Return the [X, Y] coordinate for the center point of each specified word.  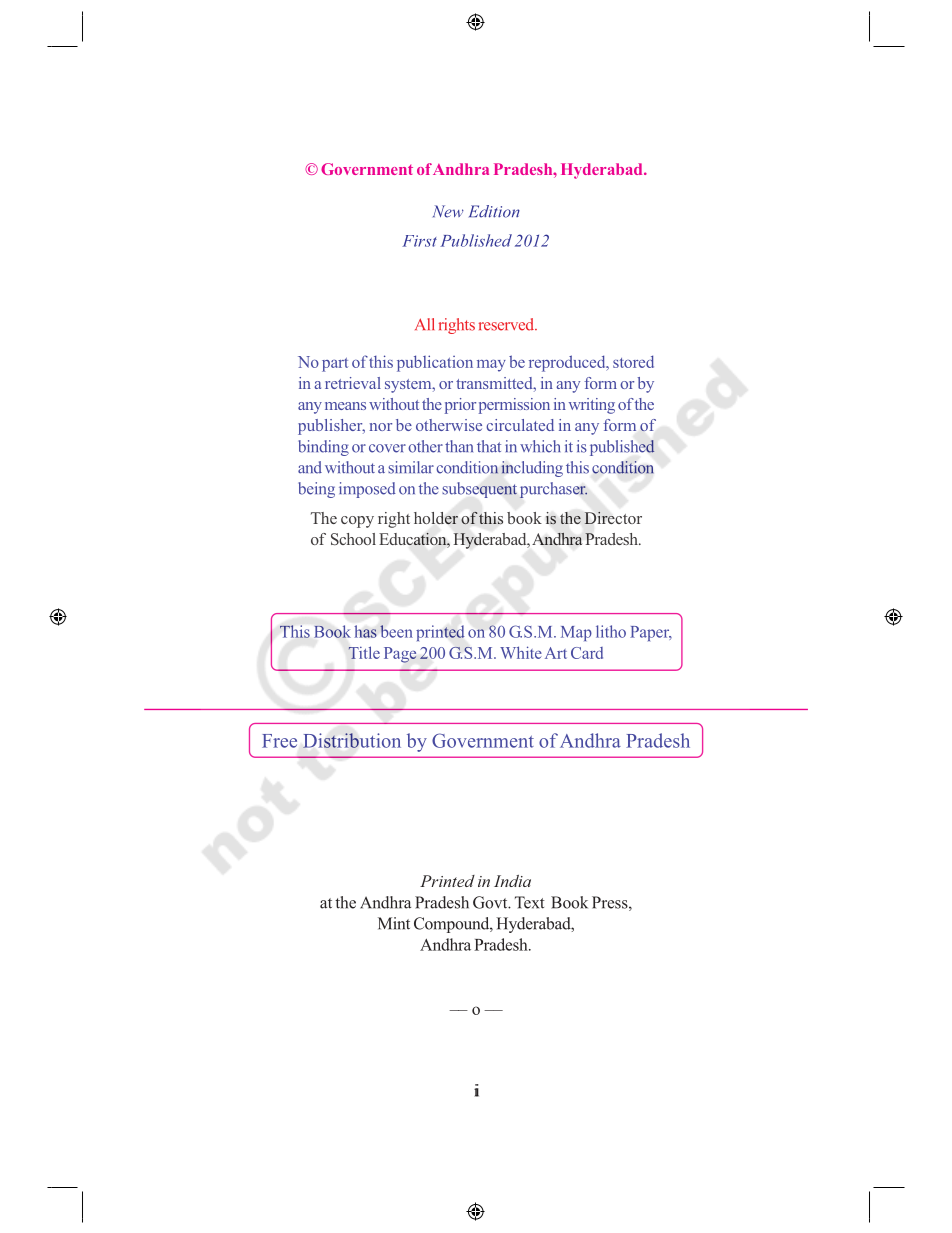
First [419, 241]
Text [530, 902]
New [448, 211]
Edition [494, 211]
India [512, 881]
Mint [394, 923]
